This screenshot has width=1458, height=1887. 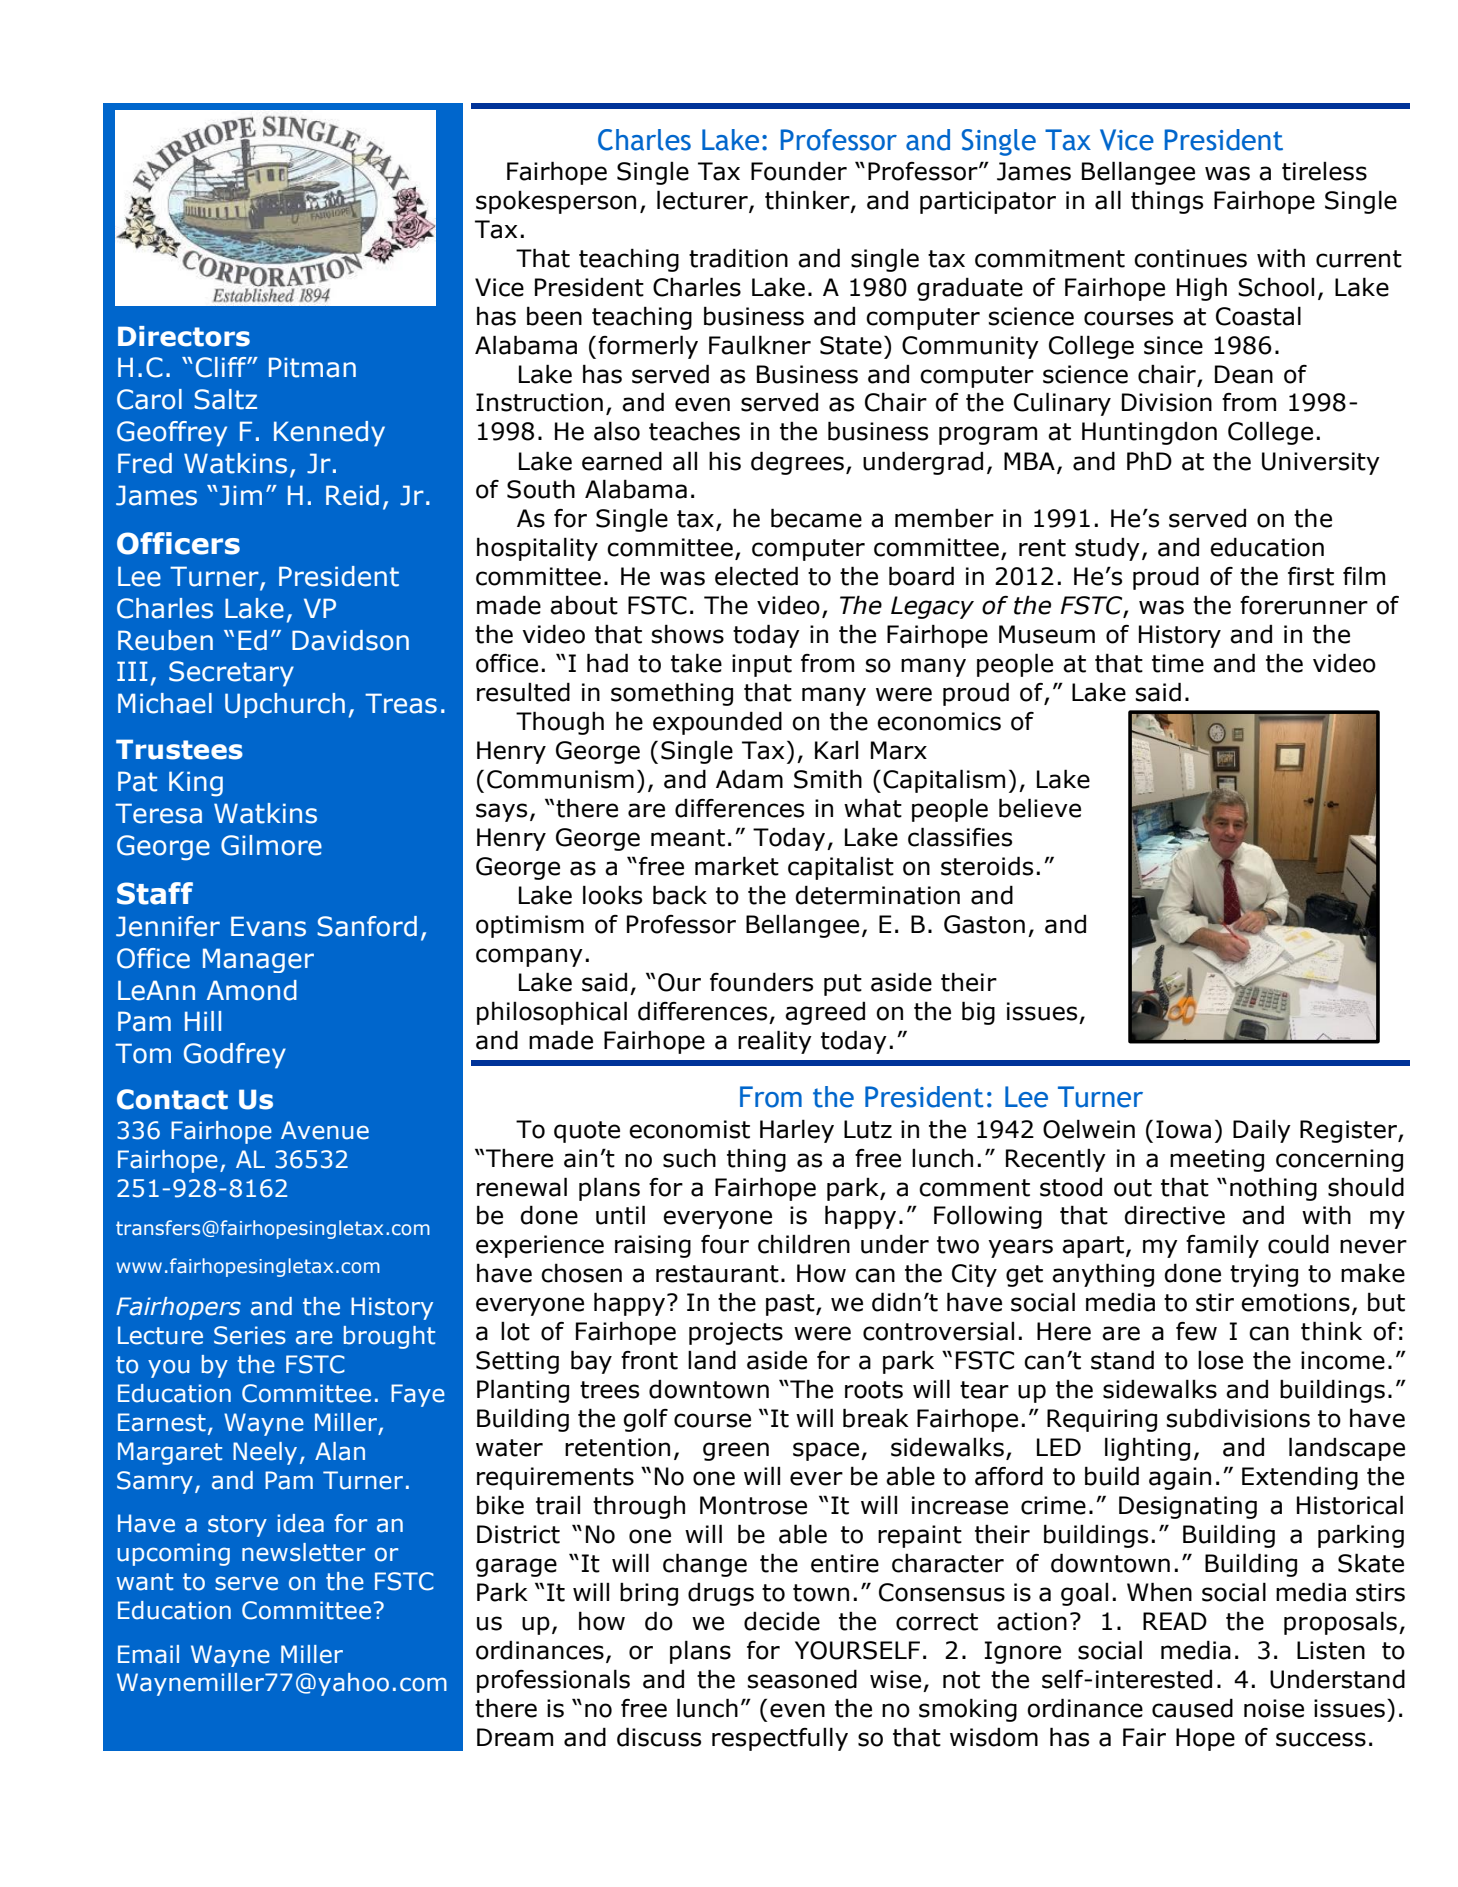 What do you see at coordinates (231, 674) in the screenshot?
I see `Secretary` at bounding box center [231, 674].
